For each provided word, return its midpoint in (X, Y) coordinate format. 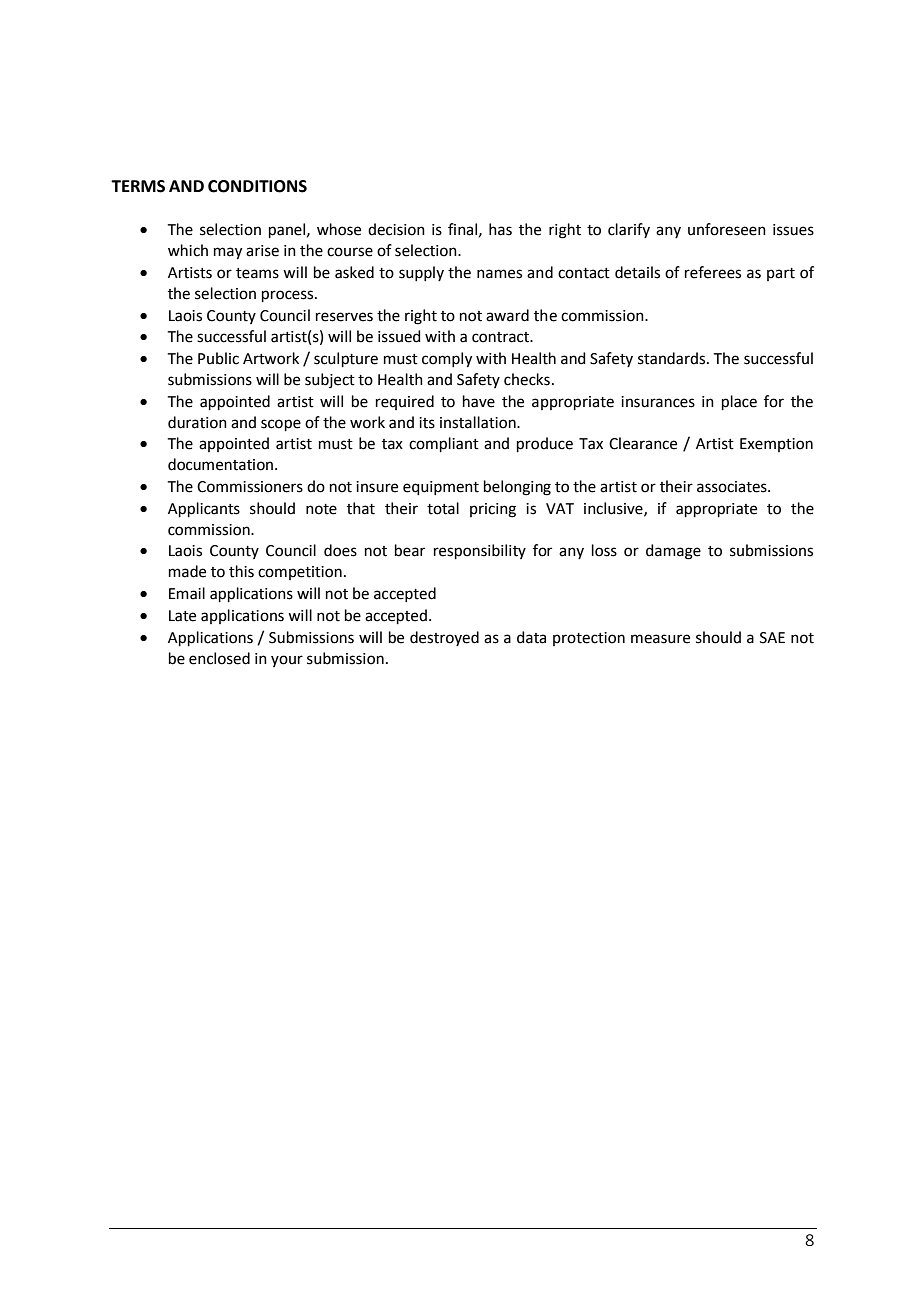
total (443, 508)
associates (733, 487)
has (500, 229)
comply (447, 360)
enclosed (219, 658)
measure (660, 639)
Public (218, 358)
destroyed (444, 638)
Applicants (204, 509)
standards (673, 358)
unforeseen (727, 229)
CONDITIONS (257, 186)
